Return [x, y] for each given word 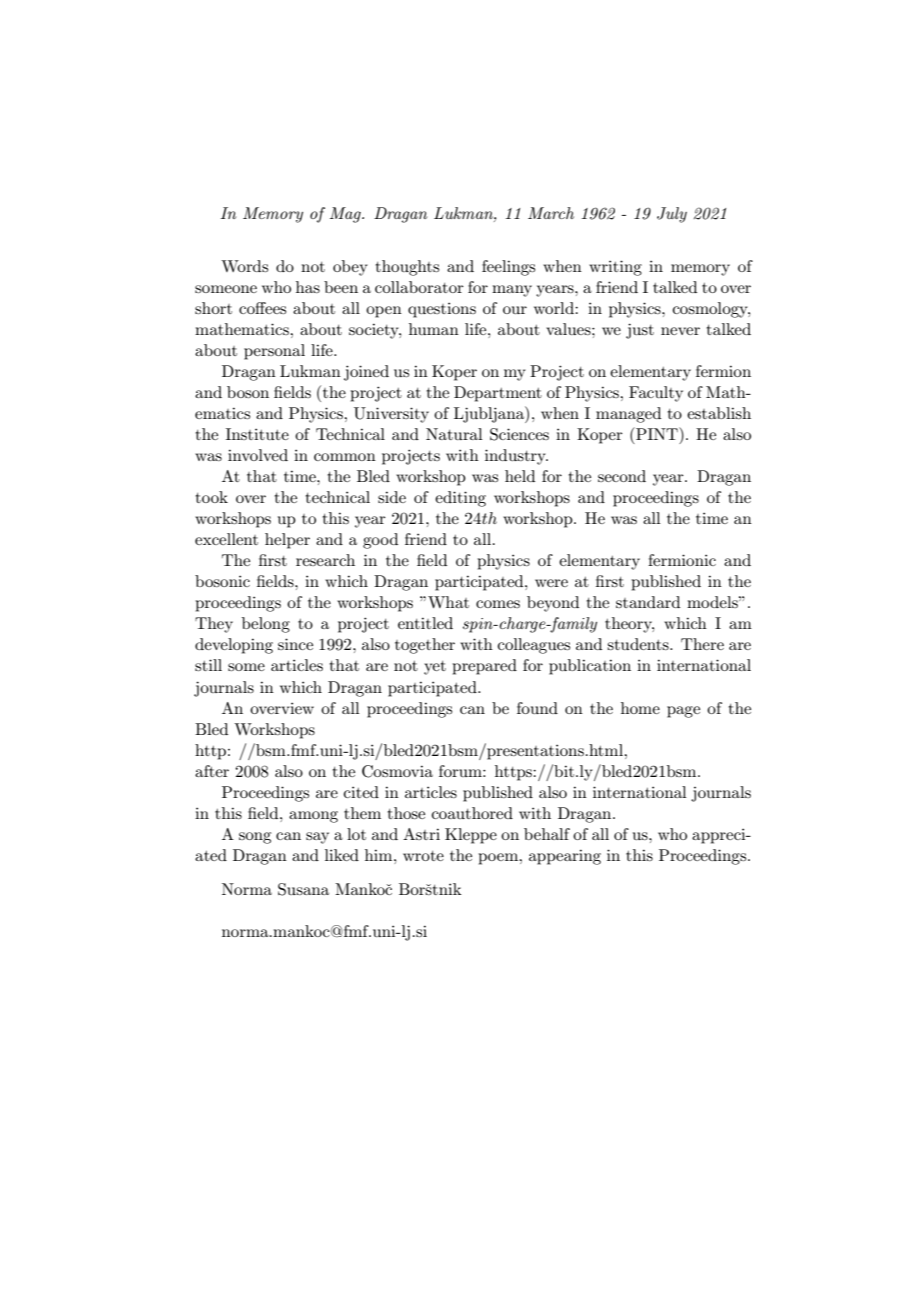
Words [244, 266]
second [622, 476]
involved [258, 455]
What [448, 602]
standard [648, 602]
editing [460, 499]
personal [274, 352]
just [640, 331]
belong [266, 625]
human [434, 329]
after [212, 771]
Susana [303, 889]
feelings [508, 268]
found [537, 708]
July [672, 215]
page [683, 712]
